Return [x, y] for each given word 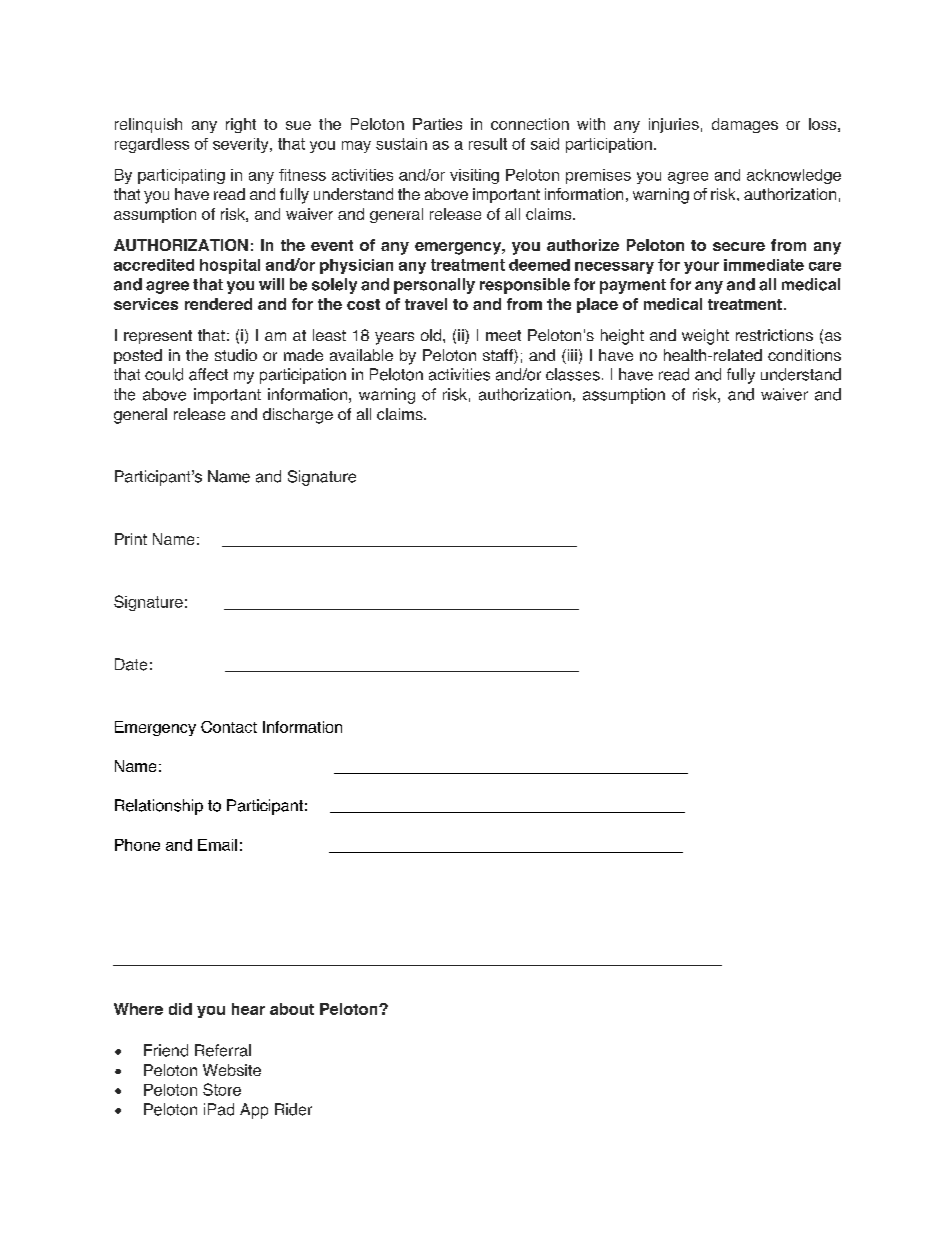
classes [573, 374]
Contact [229, 727]
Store [222, 1089]
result [488, 144]
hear [248, 1009]
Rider [293, 1109]
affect [208, 374]
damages [745, 125]
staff [499, 356]
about [292, 1009]
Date [131, 664]
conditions [804, 355]
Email [217, 845]
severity [242, 145]
